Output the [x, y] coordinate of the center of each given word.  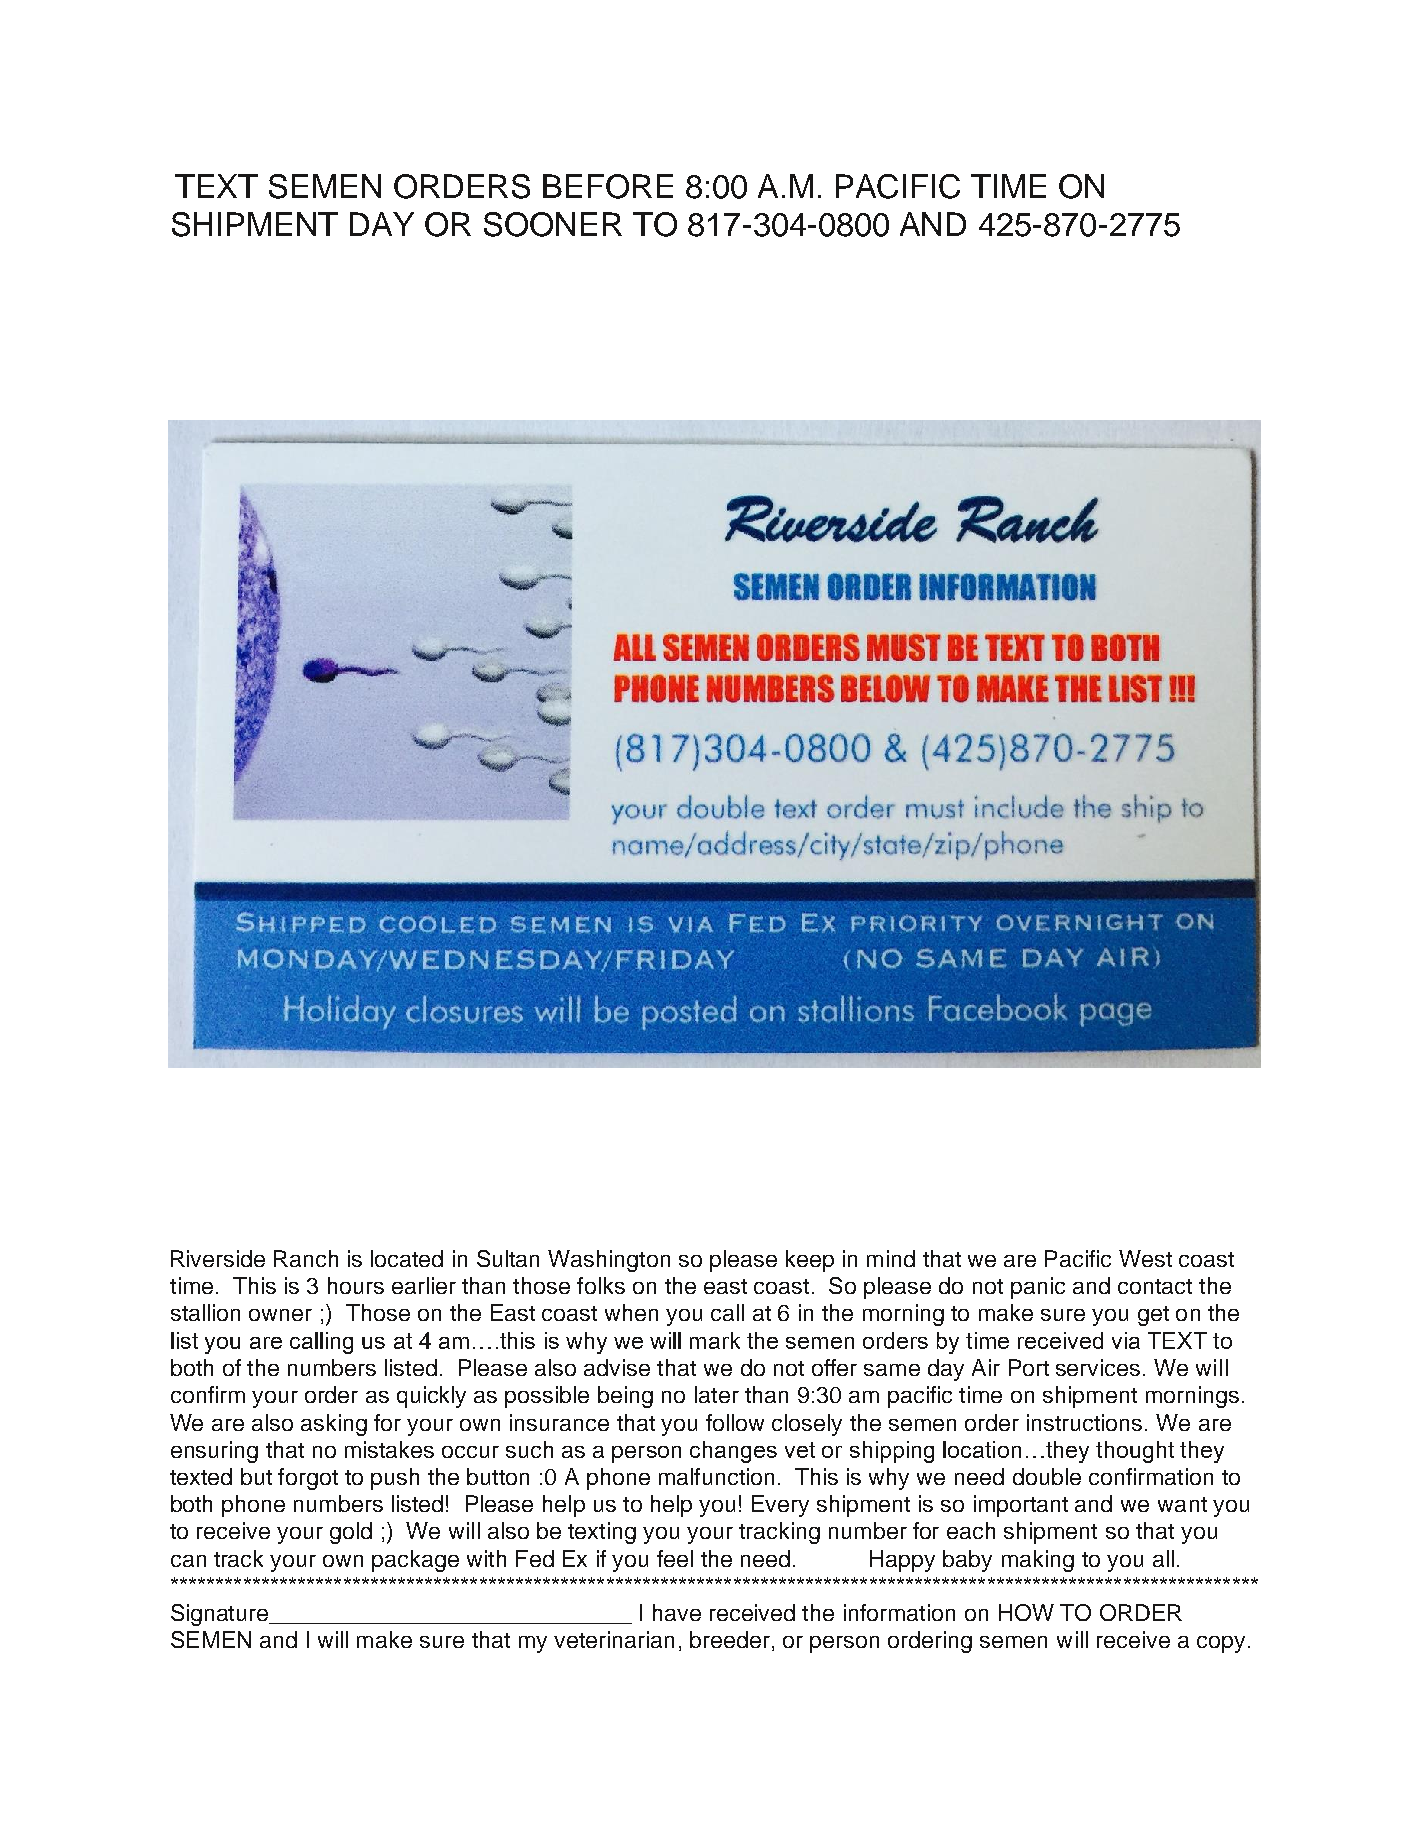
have [677, 1612]
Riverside [218, 1258]
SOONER [553, 224]
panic [1038, 1288]
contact [1155, 1286]
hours [356, 1285]
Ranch [306, 1258]
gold [351, 1533]
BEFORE [608, 186]
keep [810, 1261]
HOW [1026, 1612]
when [631, 1312]
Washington [609, 1261]
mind [891, 1258]
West [1145, 1258]
